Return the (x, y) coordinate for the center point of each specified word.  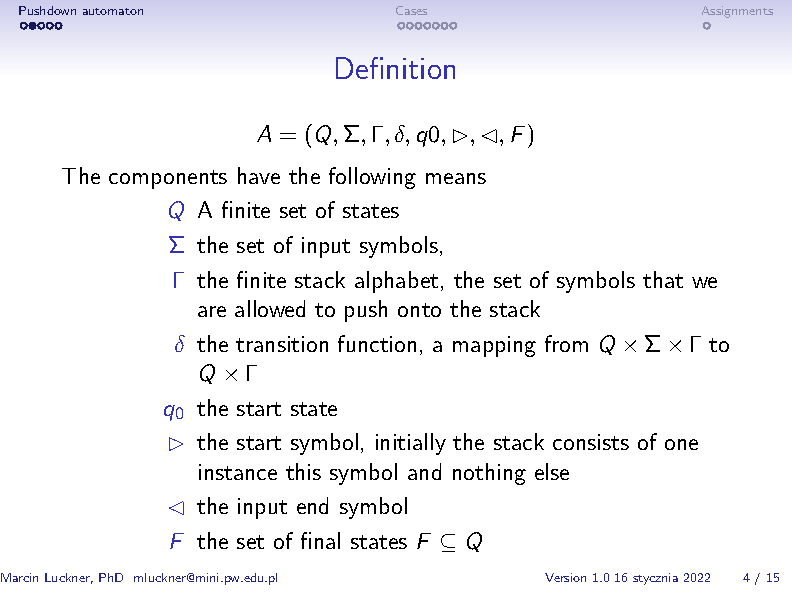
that (663, 279)
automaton (113, 11)
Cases (411, 10)
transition (282, 344)
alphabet (396, 282)
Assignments (737, 12)
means (456, 178)
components (168, 179)
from (566, 343)
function (377, 343)
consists (591, 442)
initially (411, 444)
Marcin (19, 577)
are (212, 311)
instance (238, 472)
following (372, 178)
